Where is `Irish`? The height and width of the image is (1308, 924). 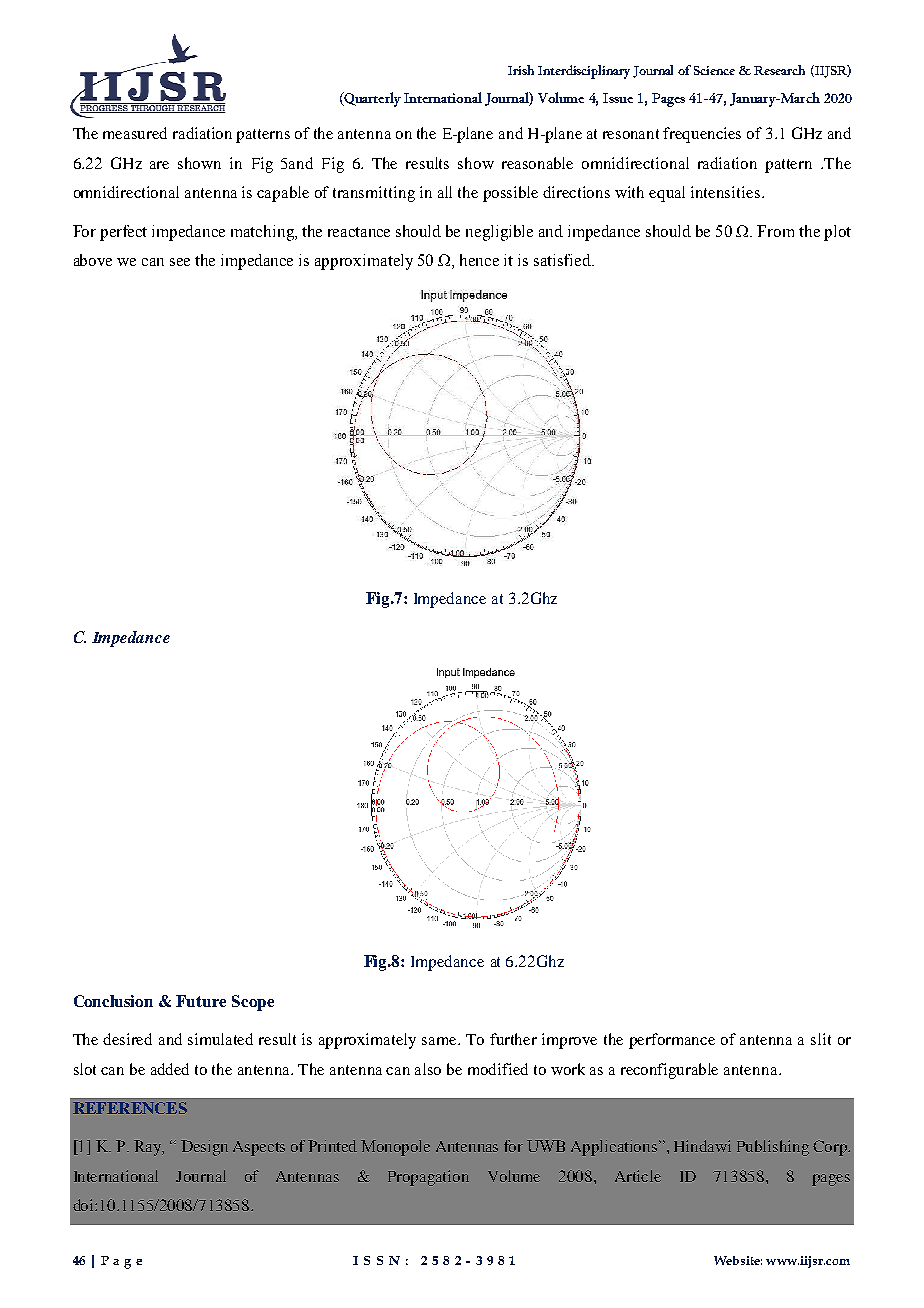
Irish is located at coordinates (521, 70).
